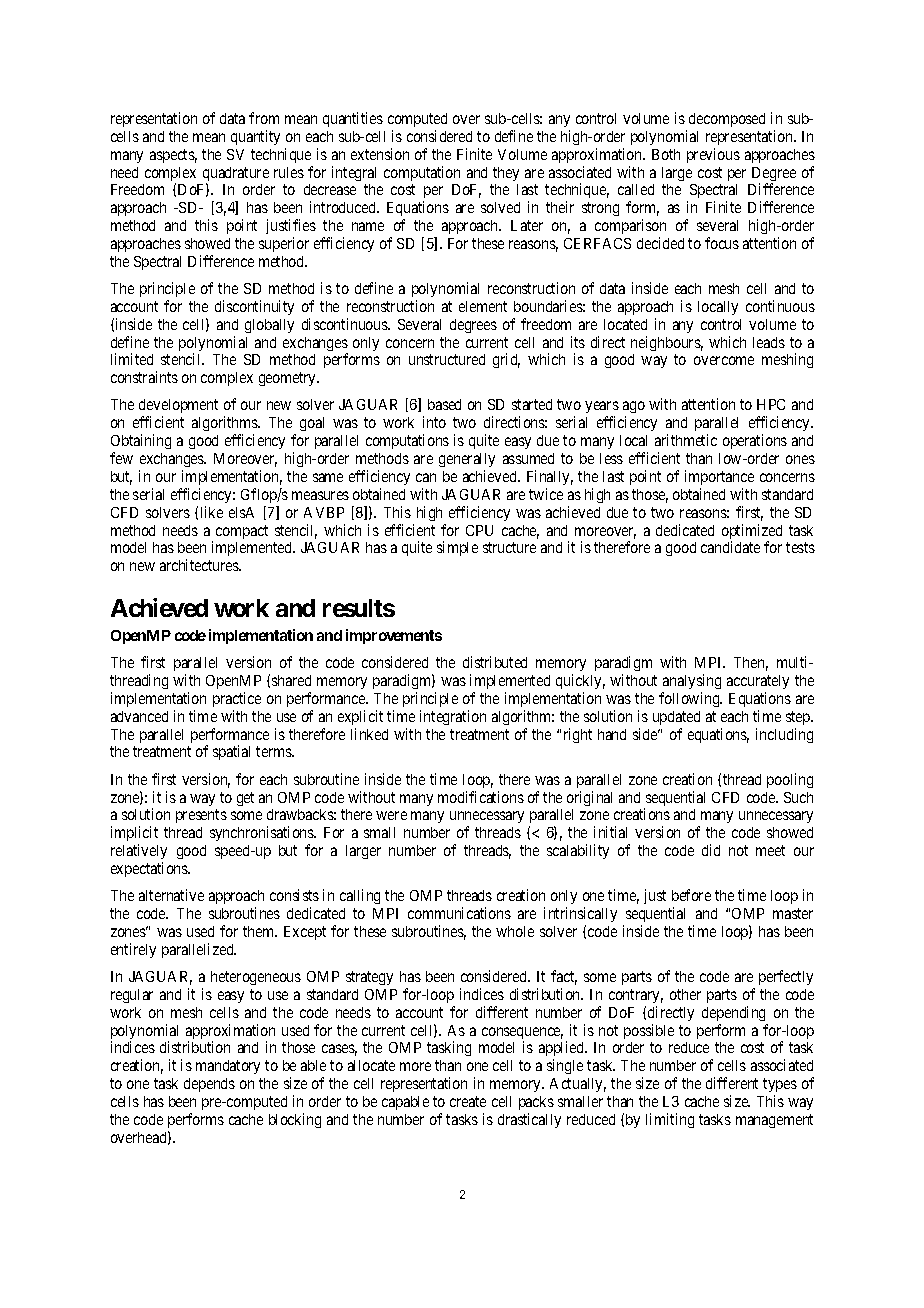 This screenshot has width=924, height=1308. What do you see at coordinates (245, 799) in the screenshot?
I see `get` at bounding box center [245, 799].
